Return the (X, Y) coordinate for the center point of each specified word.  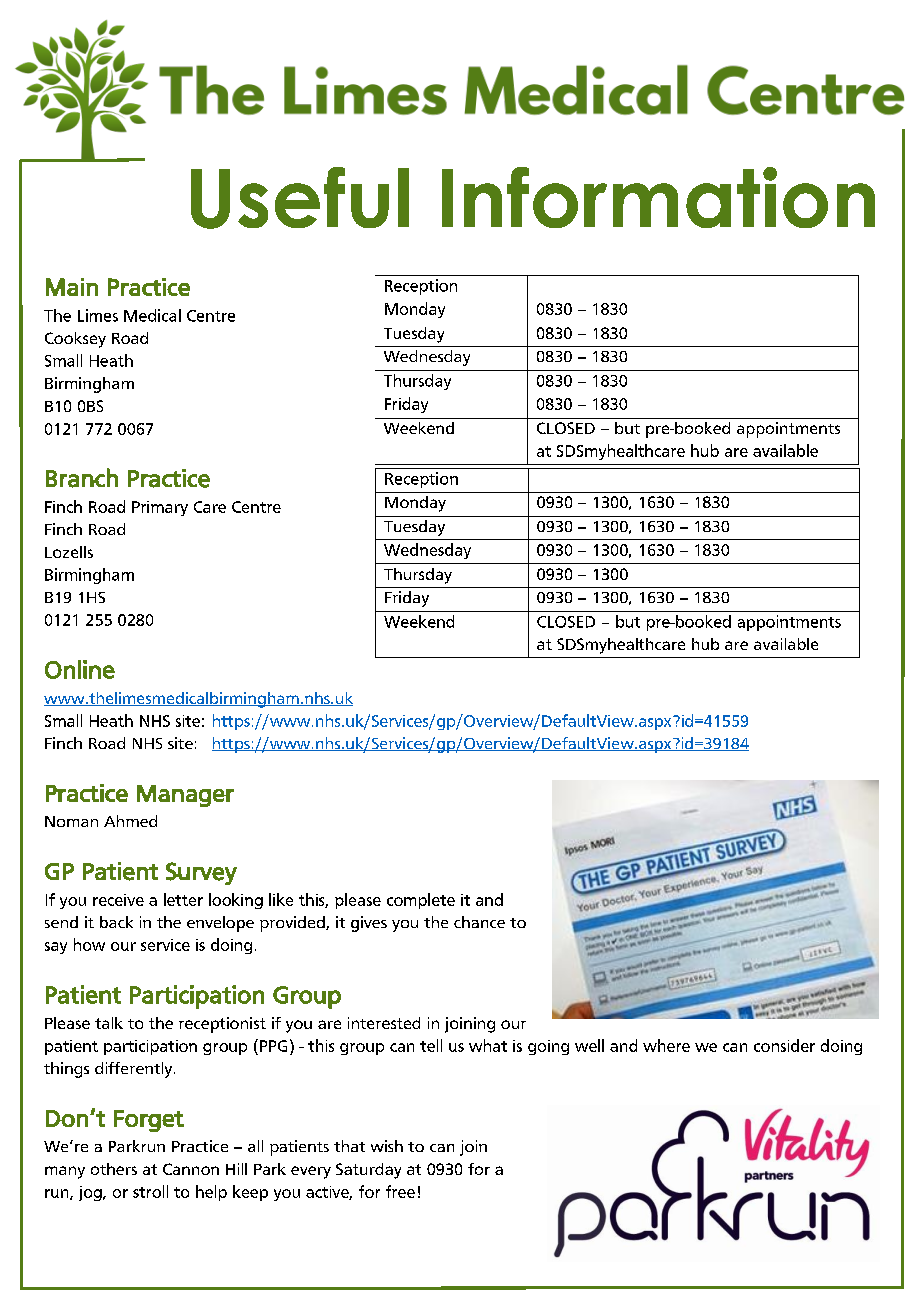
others (114, 1169)
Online (80, 669)
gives (369, 924)
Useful (300, 198)
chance (479, 922)
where (666, 1045)
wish (387, 1146)
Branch (82, 478)
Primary (160, 508)
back (116, 922)
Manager (185, 796)
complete (421, 901)
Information (658, 197)
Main (72, 287)
